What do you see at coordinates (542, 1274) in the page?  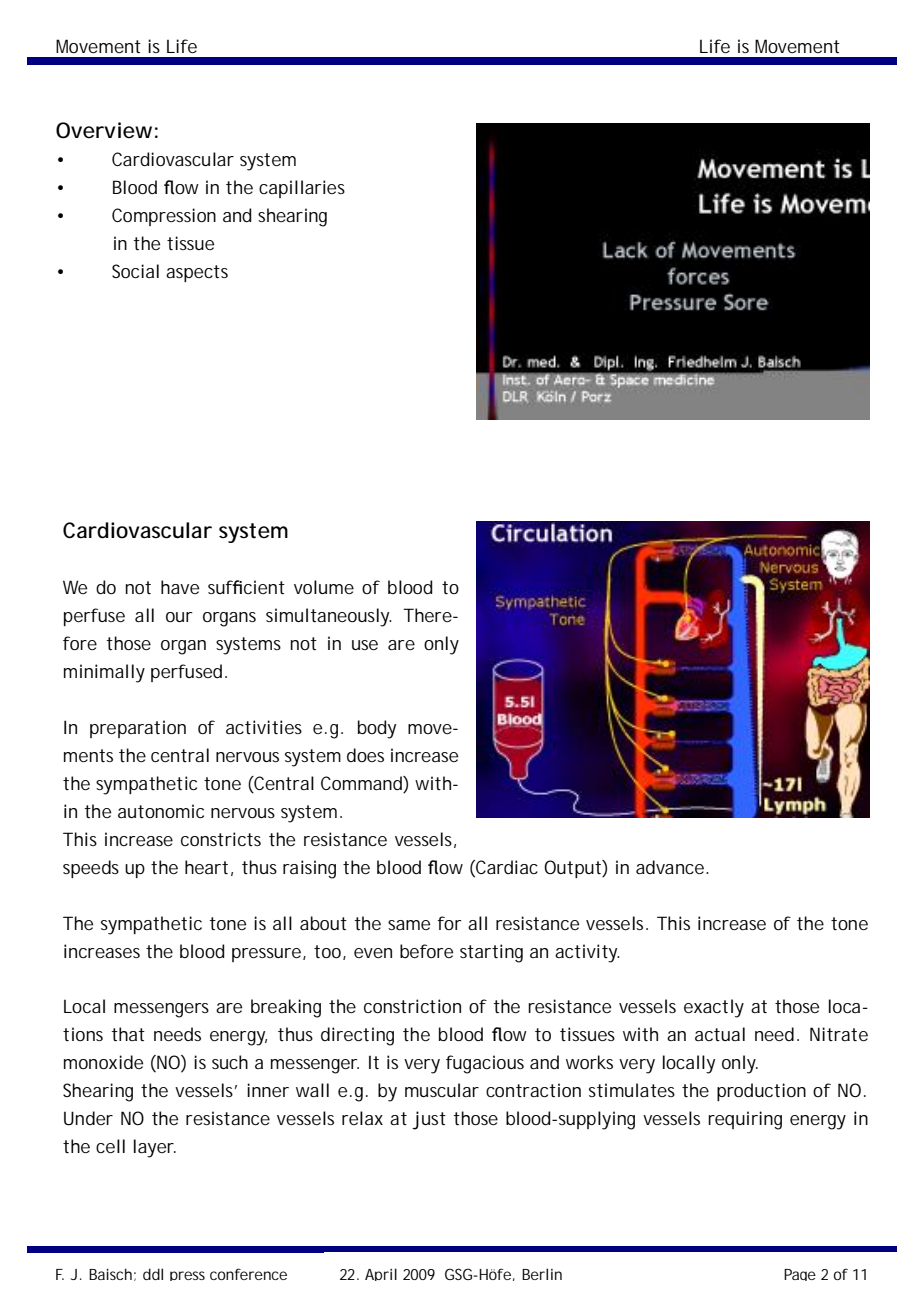 I see `Berlin` at bounding box center [542, 1274].
